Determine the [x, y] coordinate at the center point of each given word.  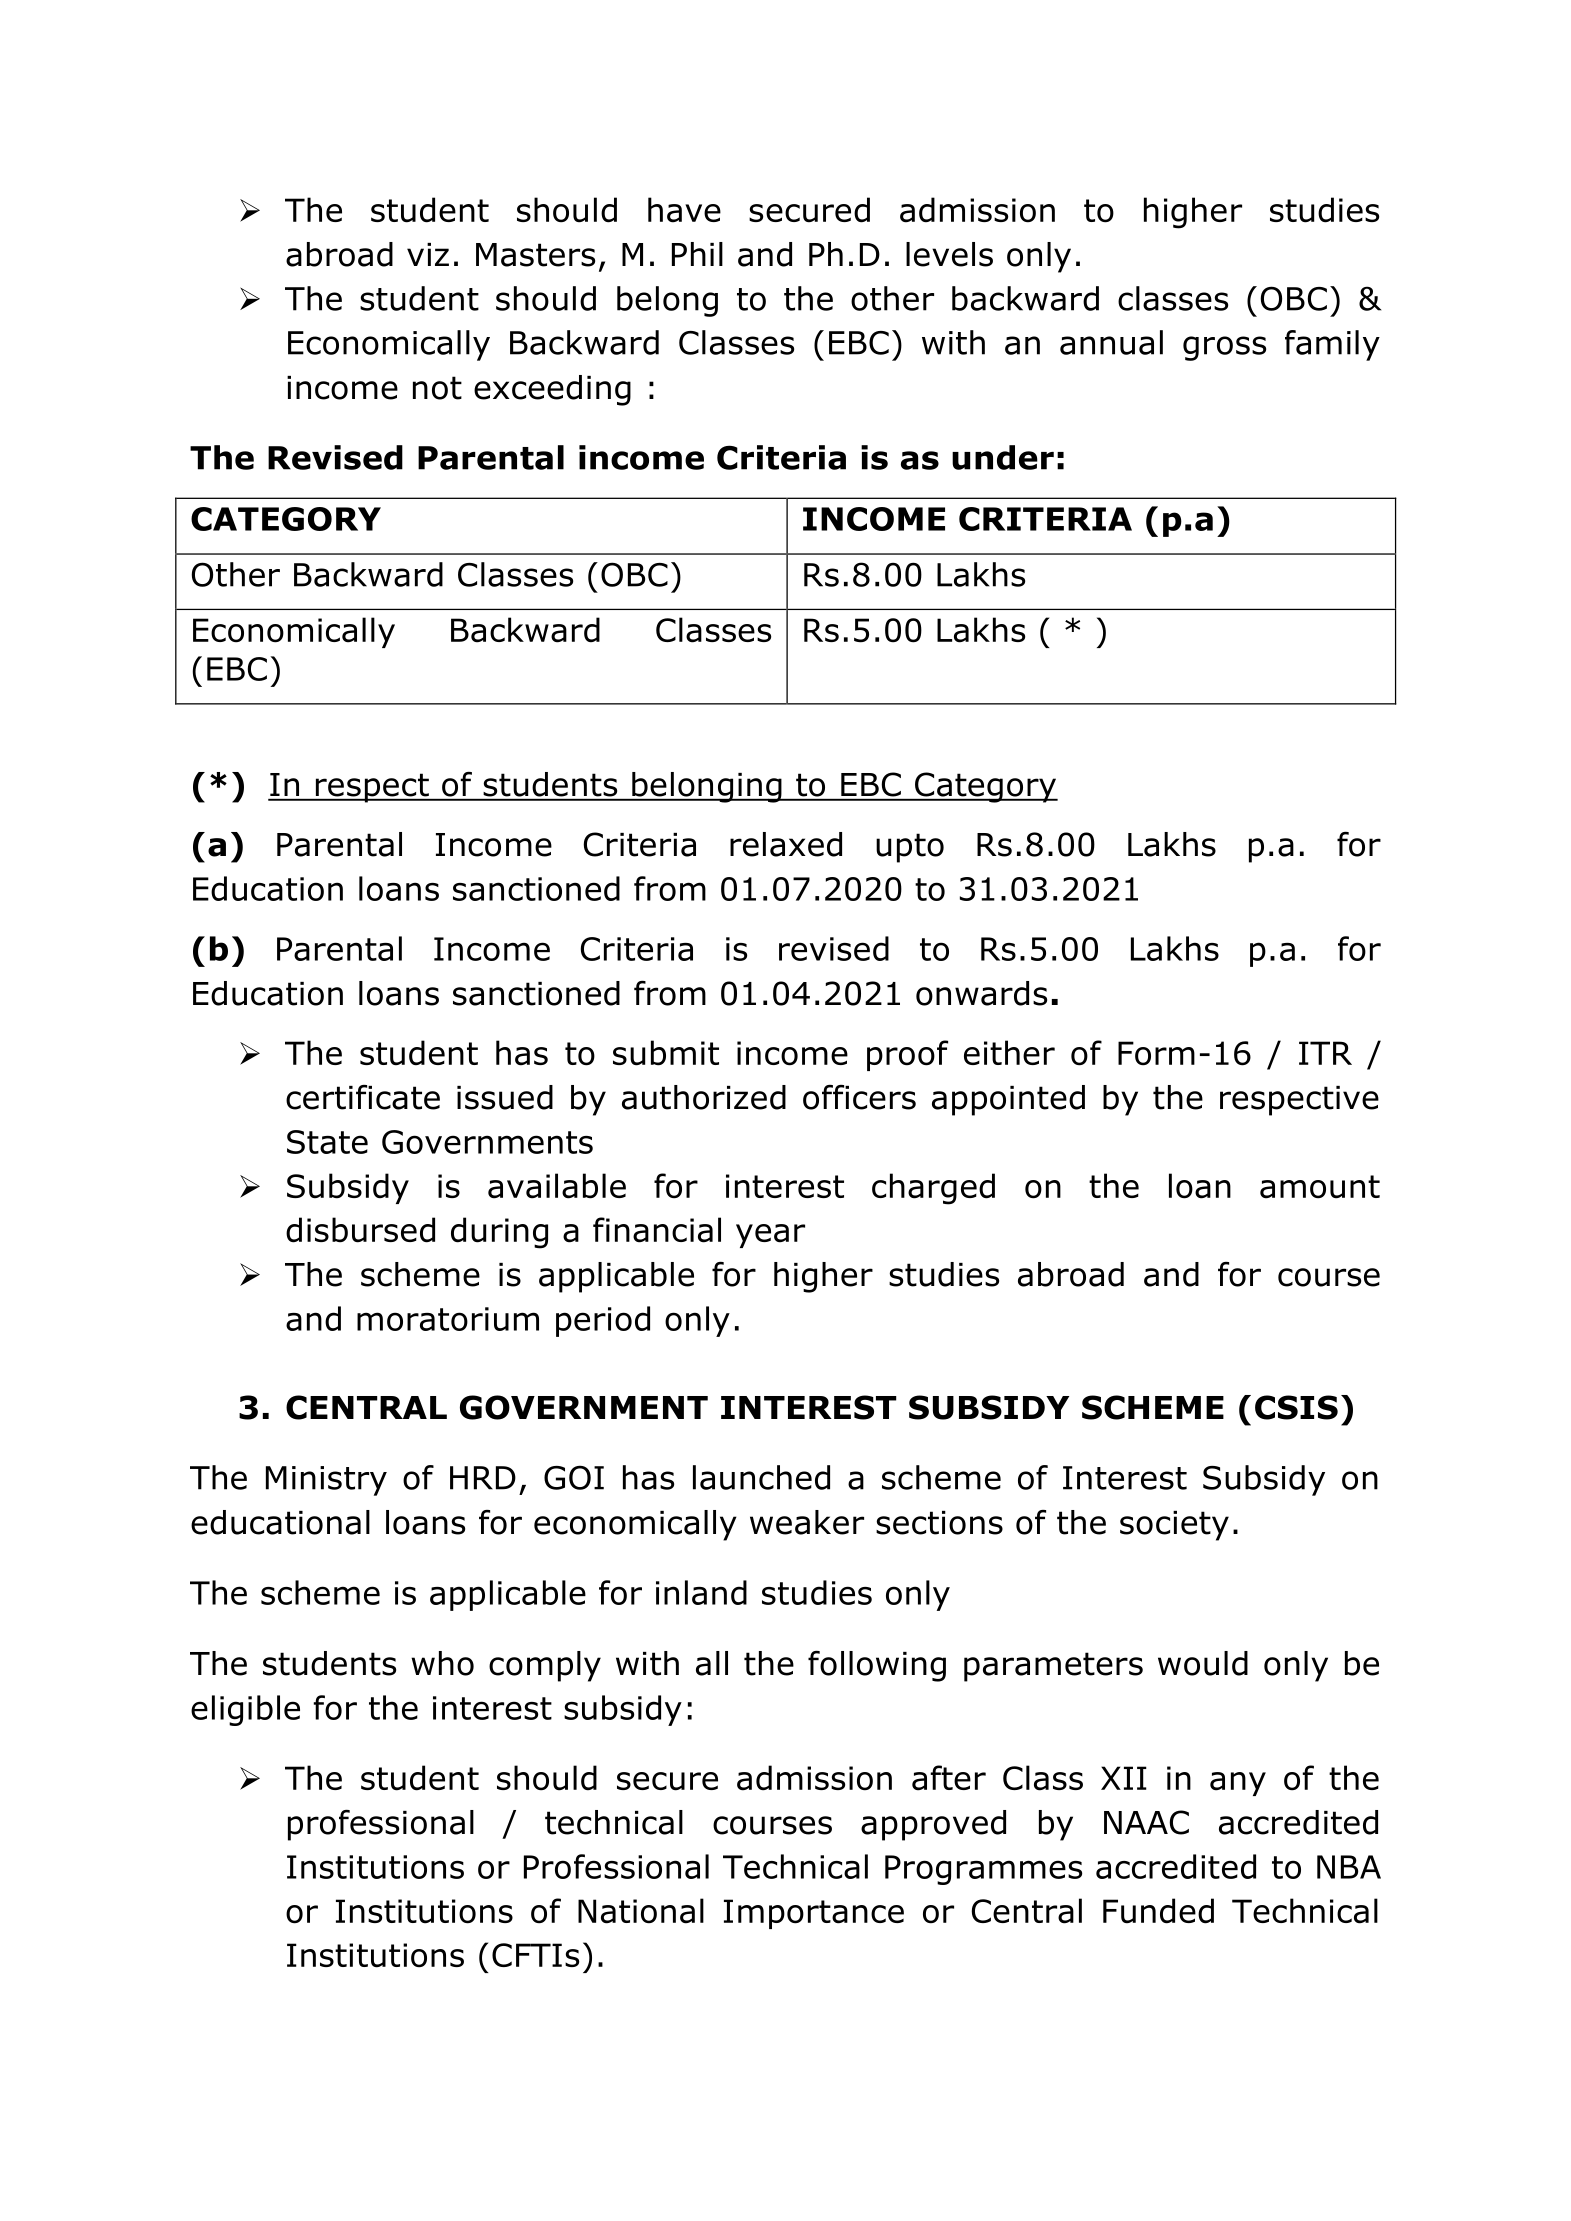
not [437, 388]
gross [1224, 348]
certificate [363, 1097]
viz [428, 254]
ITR [1325, 1053]
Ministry [326, 1481]
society [1174, 1526]
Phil [697, 254]
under [1003, 457]
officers [859, 1097]
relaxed [786, 844]
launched [761, 1477]
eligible [245, 1710]
